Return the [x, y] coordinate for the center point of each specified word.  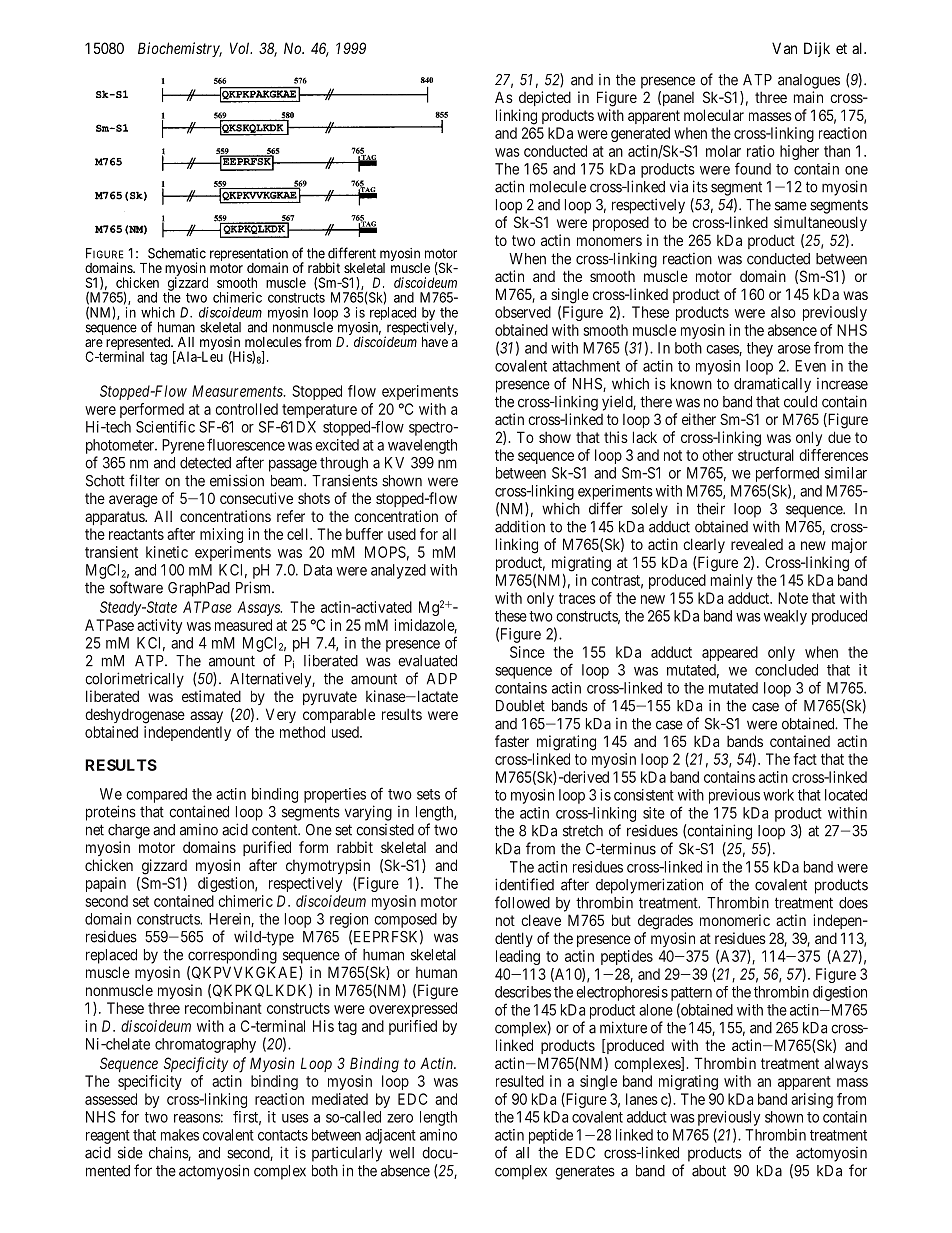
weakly [785, 617]
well [401, 1153]
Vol [241, 48]
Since [527, 652]
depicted [545, 98]
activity [159, 626]
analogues [809, 81]
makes [180, 1135]
